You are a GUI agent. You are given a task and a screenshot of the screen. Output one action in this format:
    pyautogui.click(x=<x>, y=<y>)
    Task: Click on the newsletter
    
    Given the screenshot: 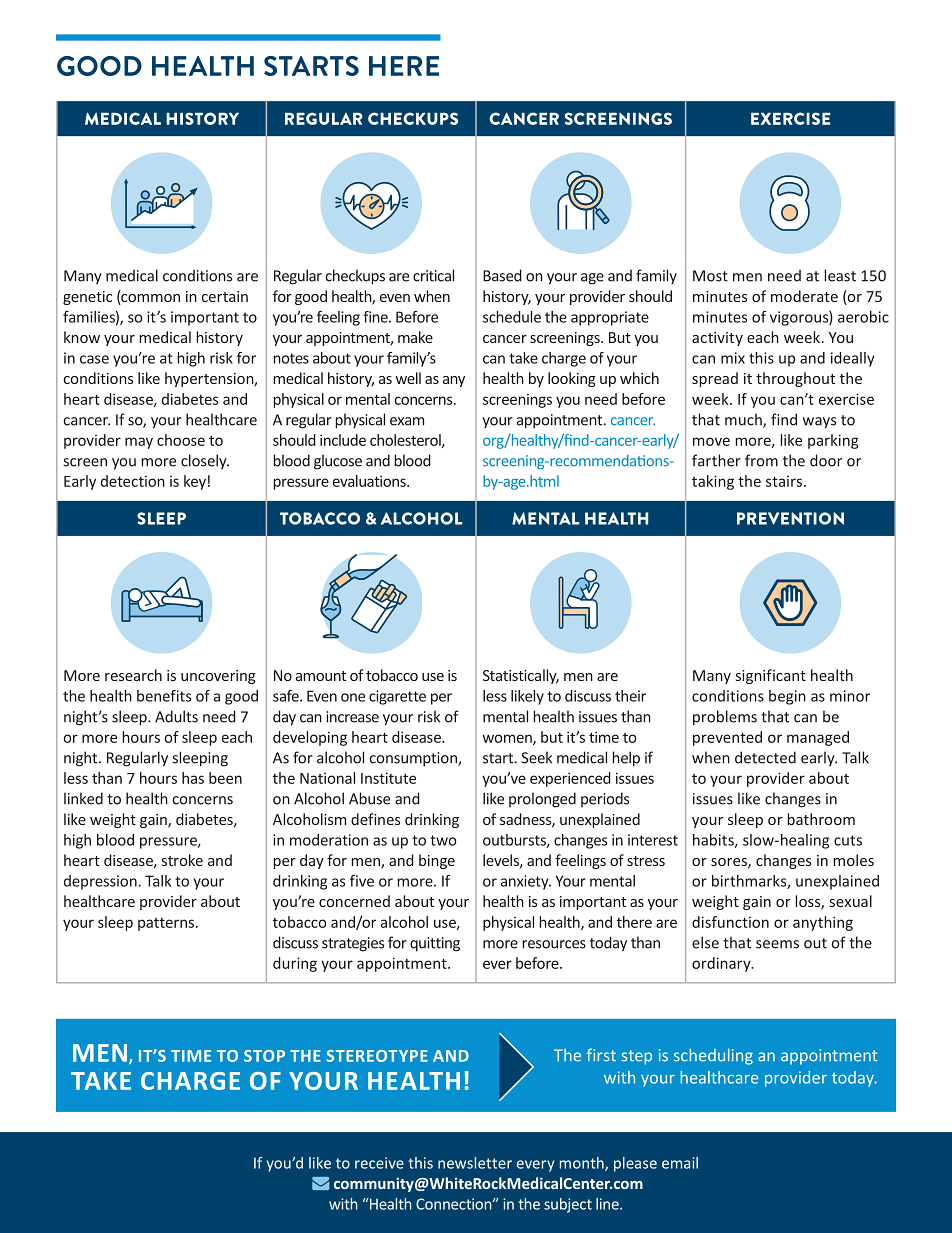 What is the action you would take?
    pyautogui.click(x=475, y=1163)
